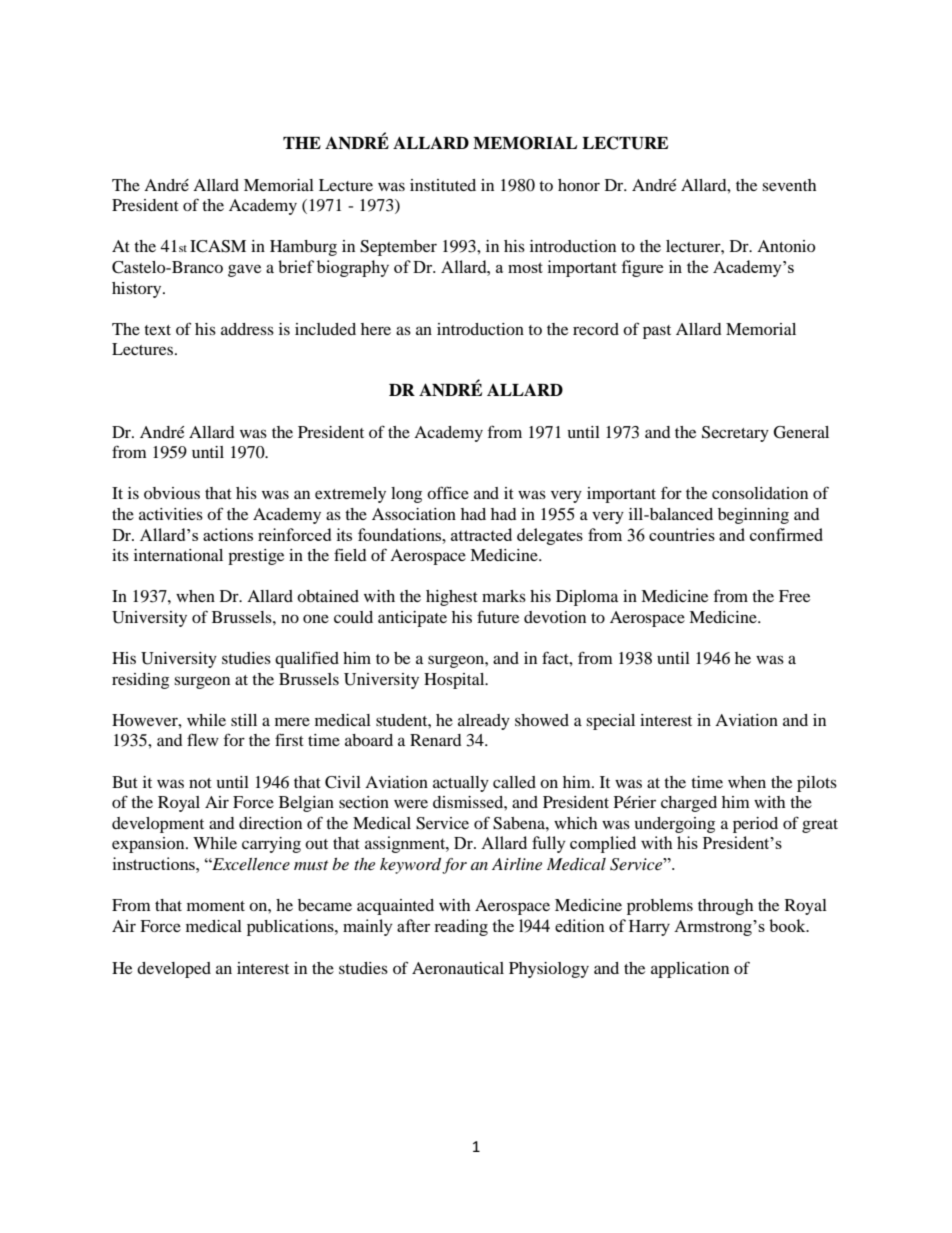  I want to click on instituted, so click(443, 185).
